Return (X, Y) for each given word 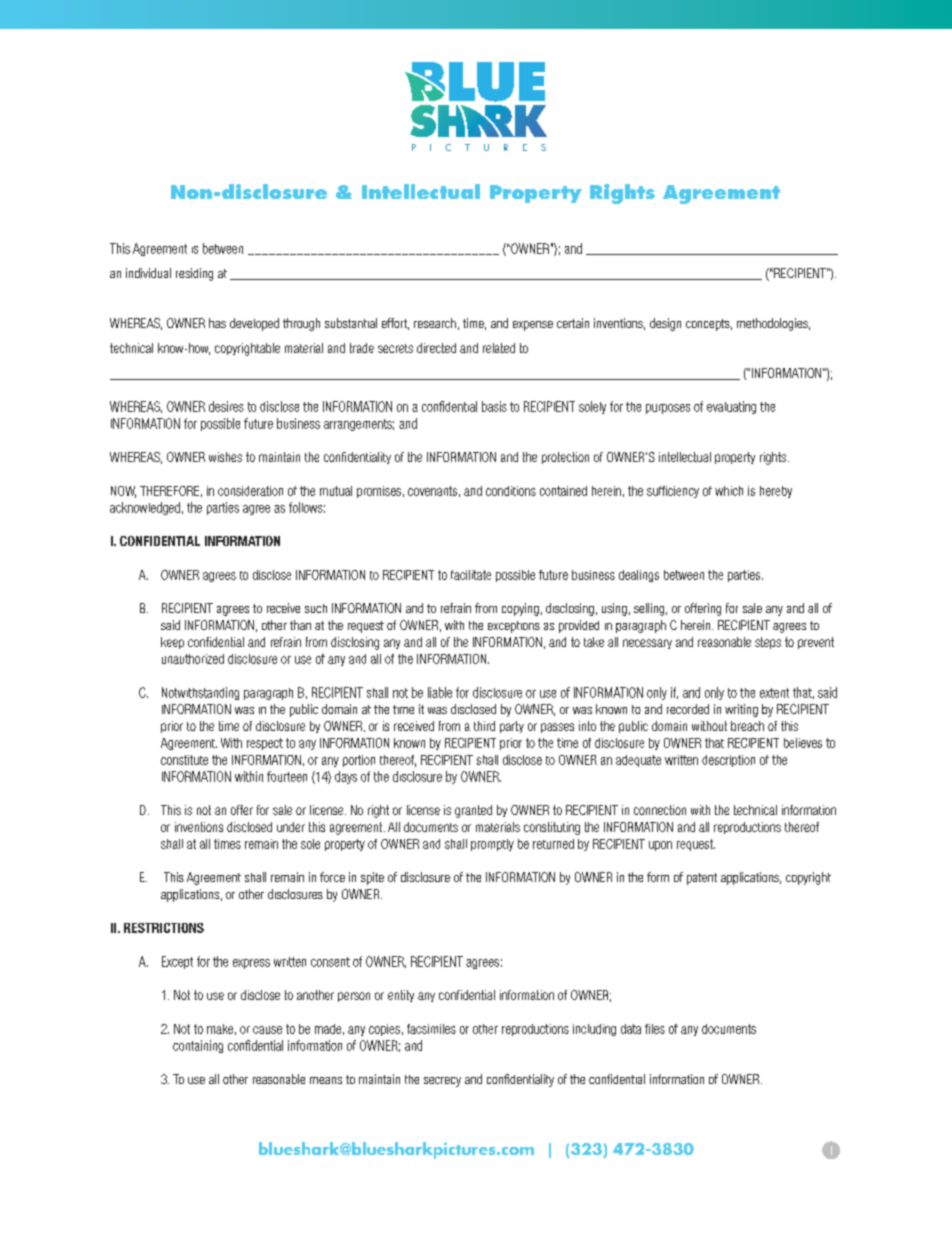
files (655, 1029)
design (665, 324)
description (728, 761)
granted (473, 811)
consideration (250, 491)
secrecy (442, 1082)
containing (198, 1046)
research (435, 323)
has (217, 323)
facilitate (471, 575)
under (291, 827)
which (729, 491)
